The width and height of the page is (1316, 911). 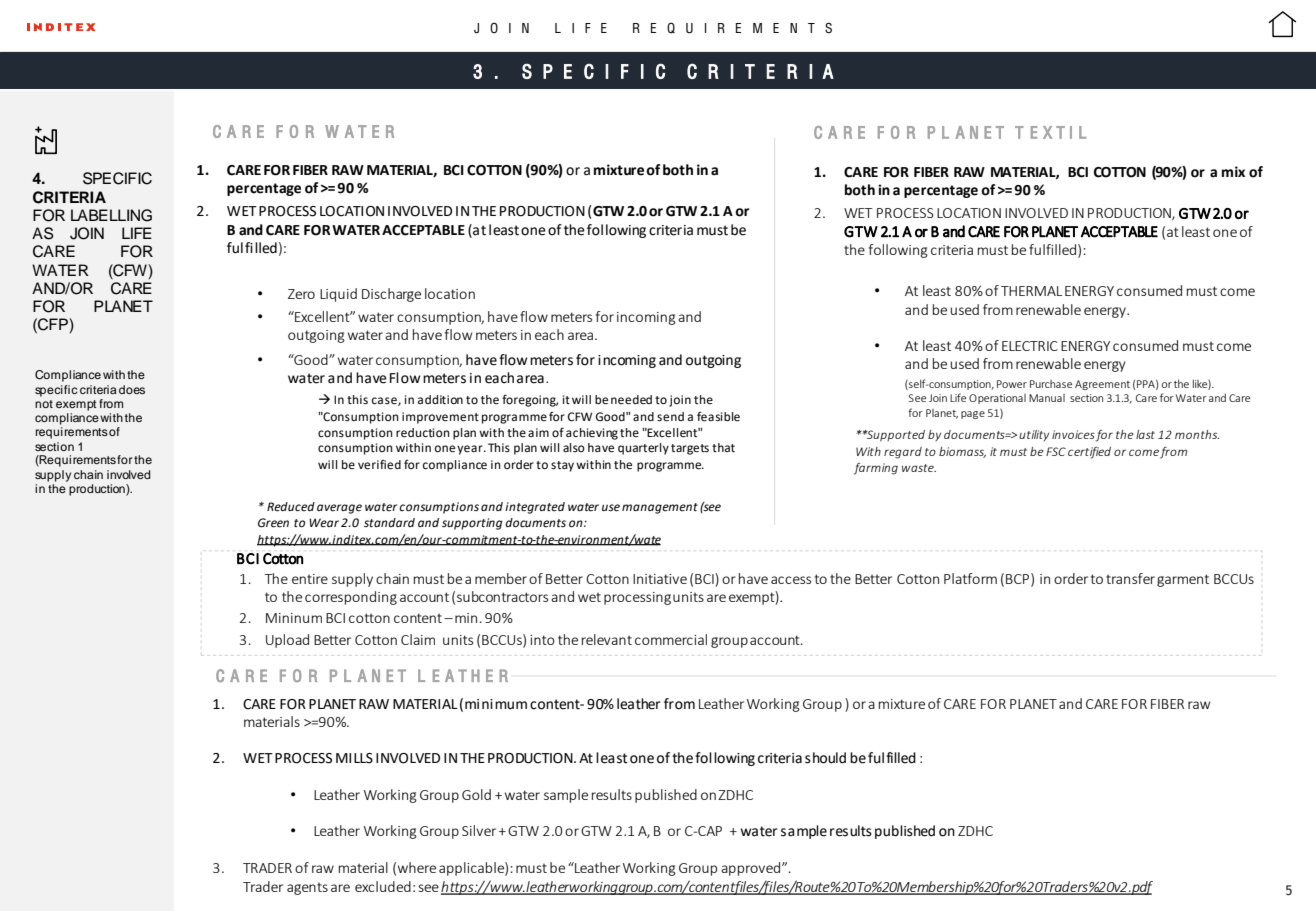 I want to click on agents, so click(x=307, y=888).
